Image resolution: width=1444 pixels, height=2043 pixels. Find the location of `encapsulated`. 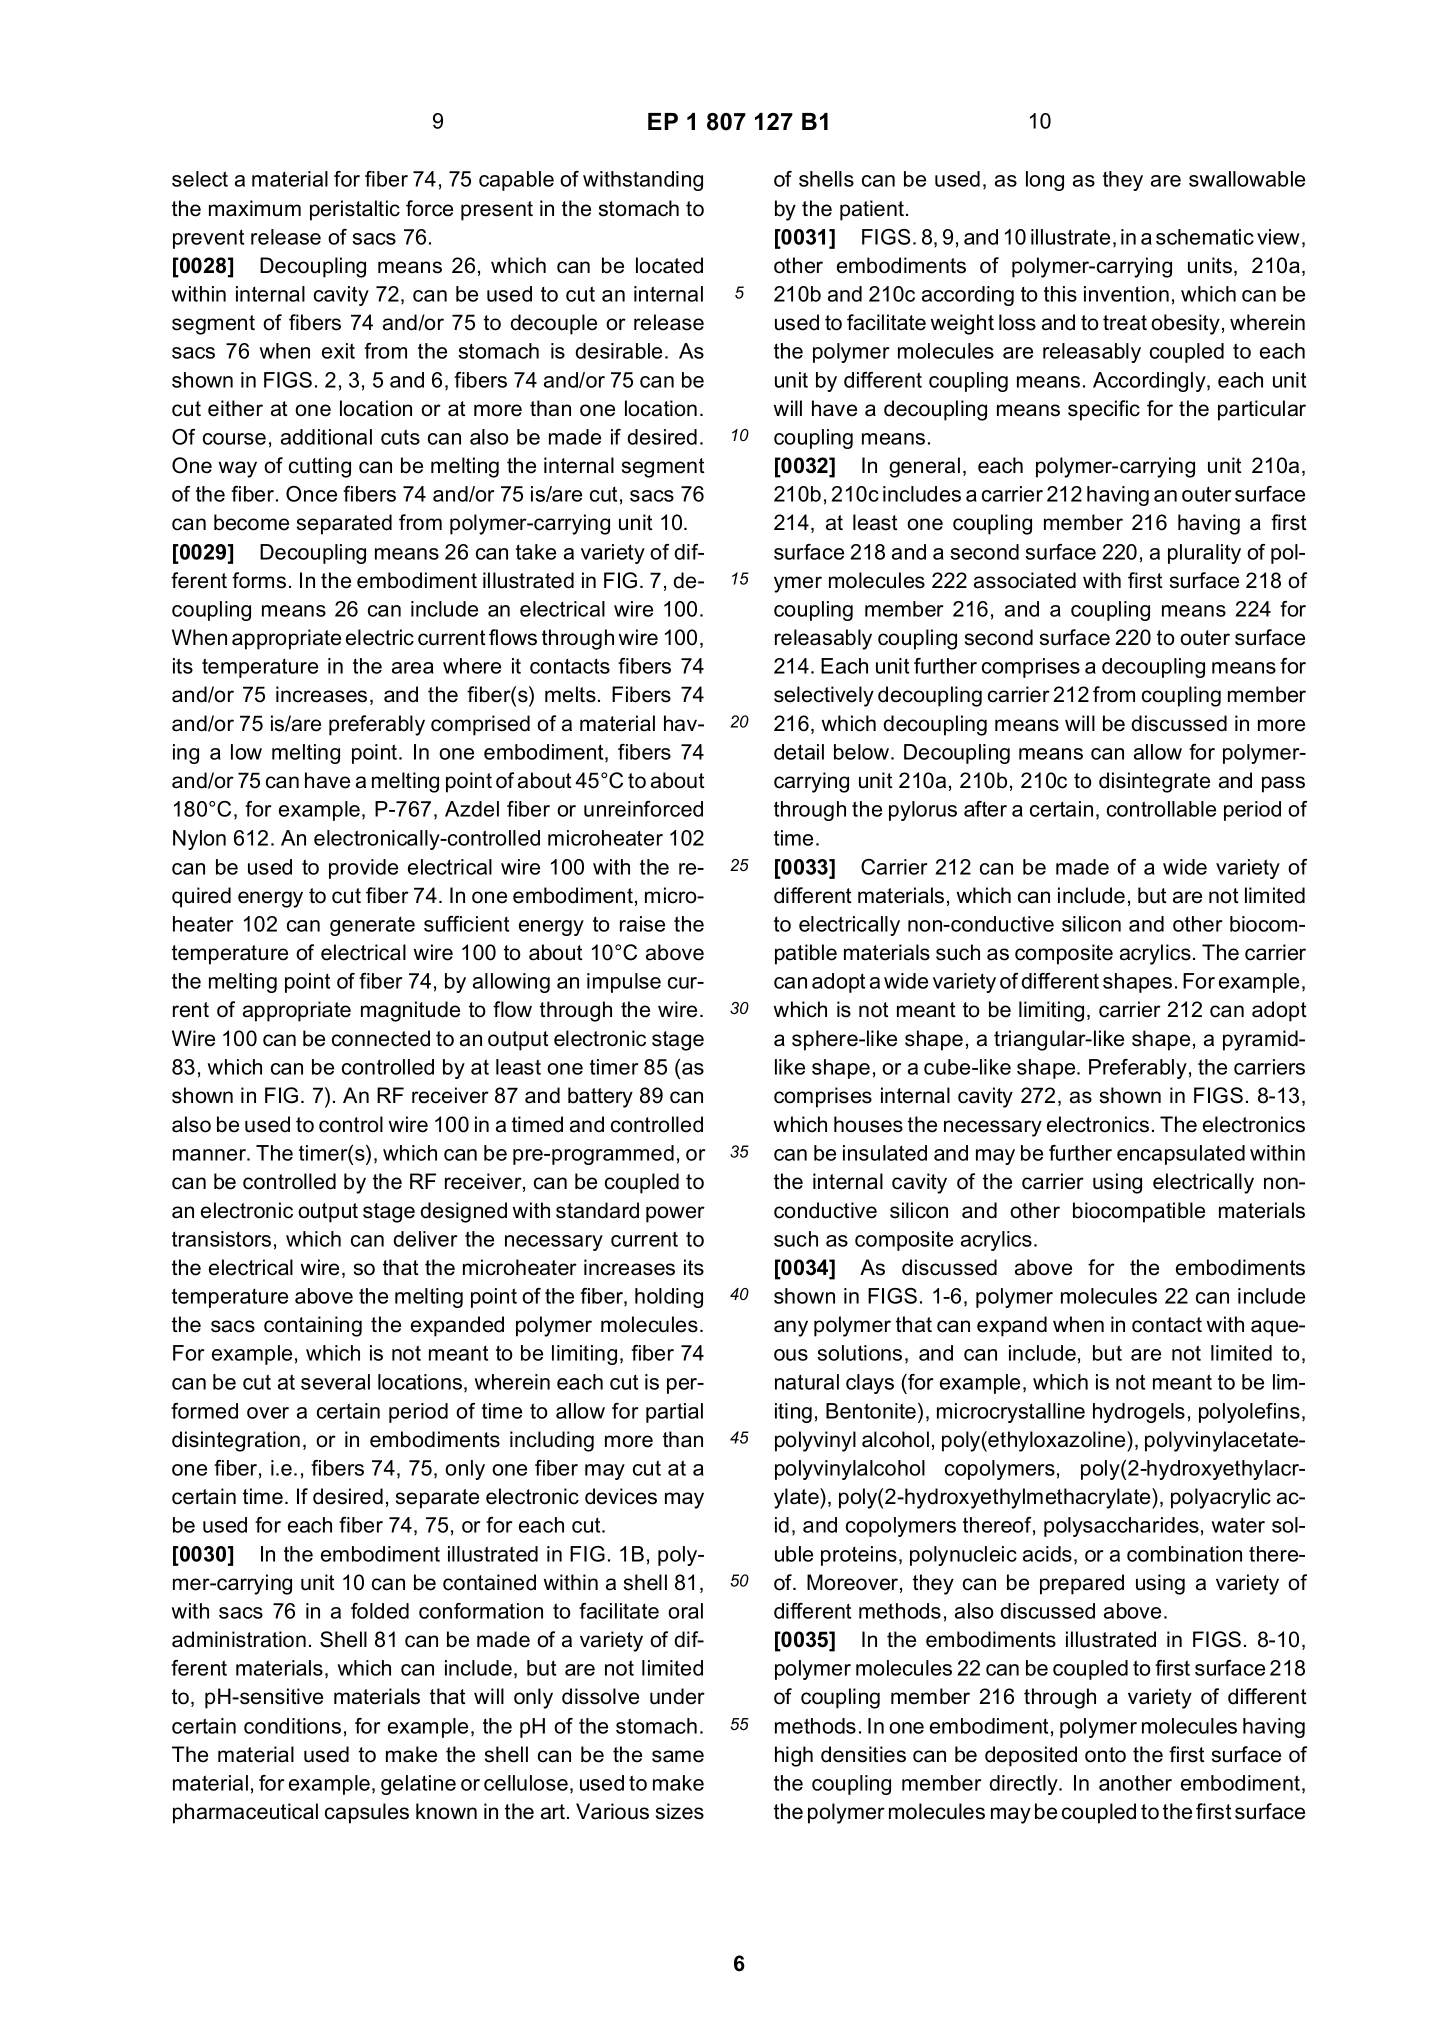

encapsulated is located at coordinates (1181, 1155).
